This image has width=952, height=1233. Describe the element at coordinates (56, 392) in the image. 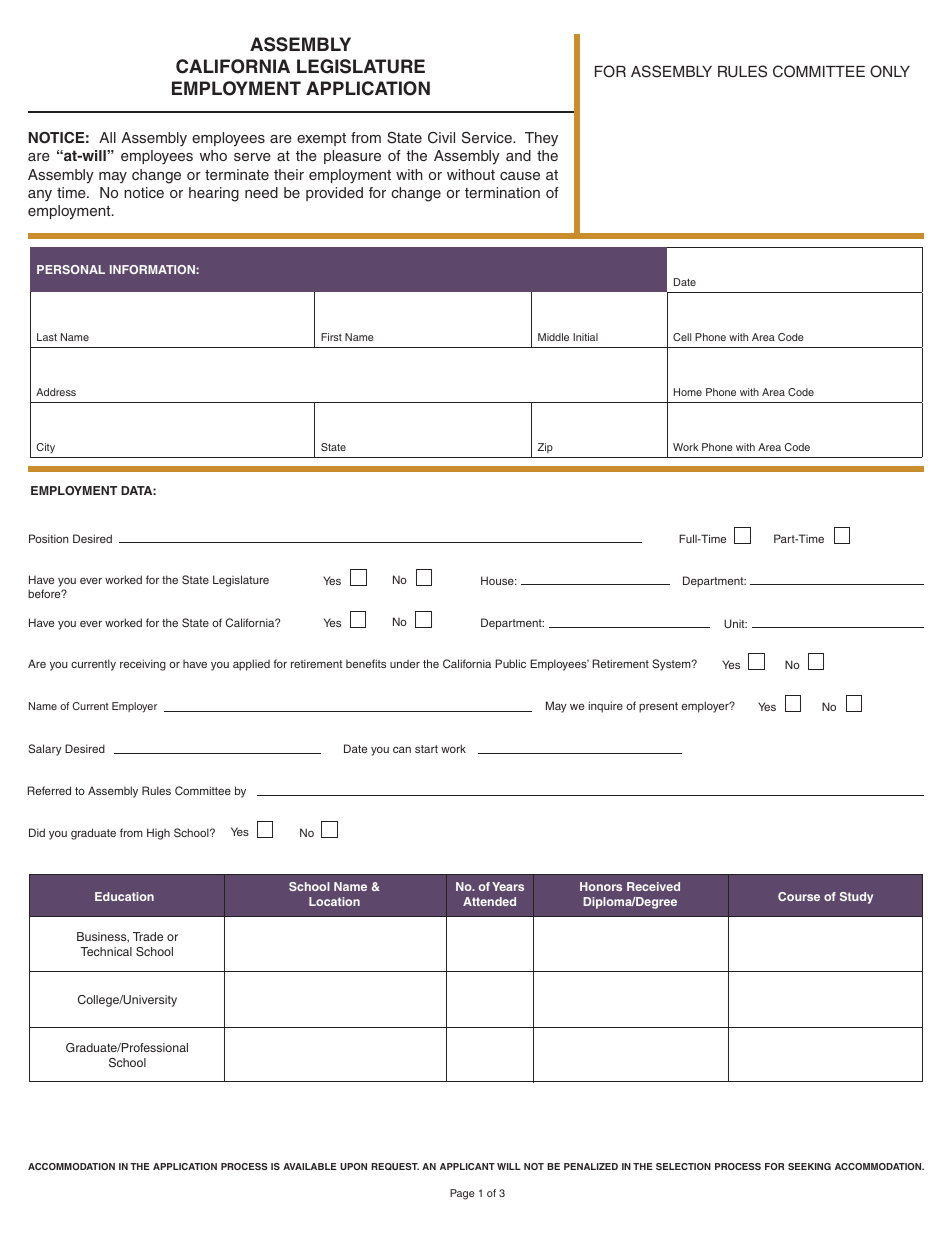

I see `Address` at that location.
